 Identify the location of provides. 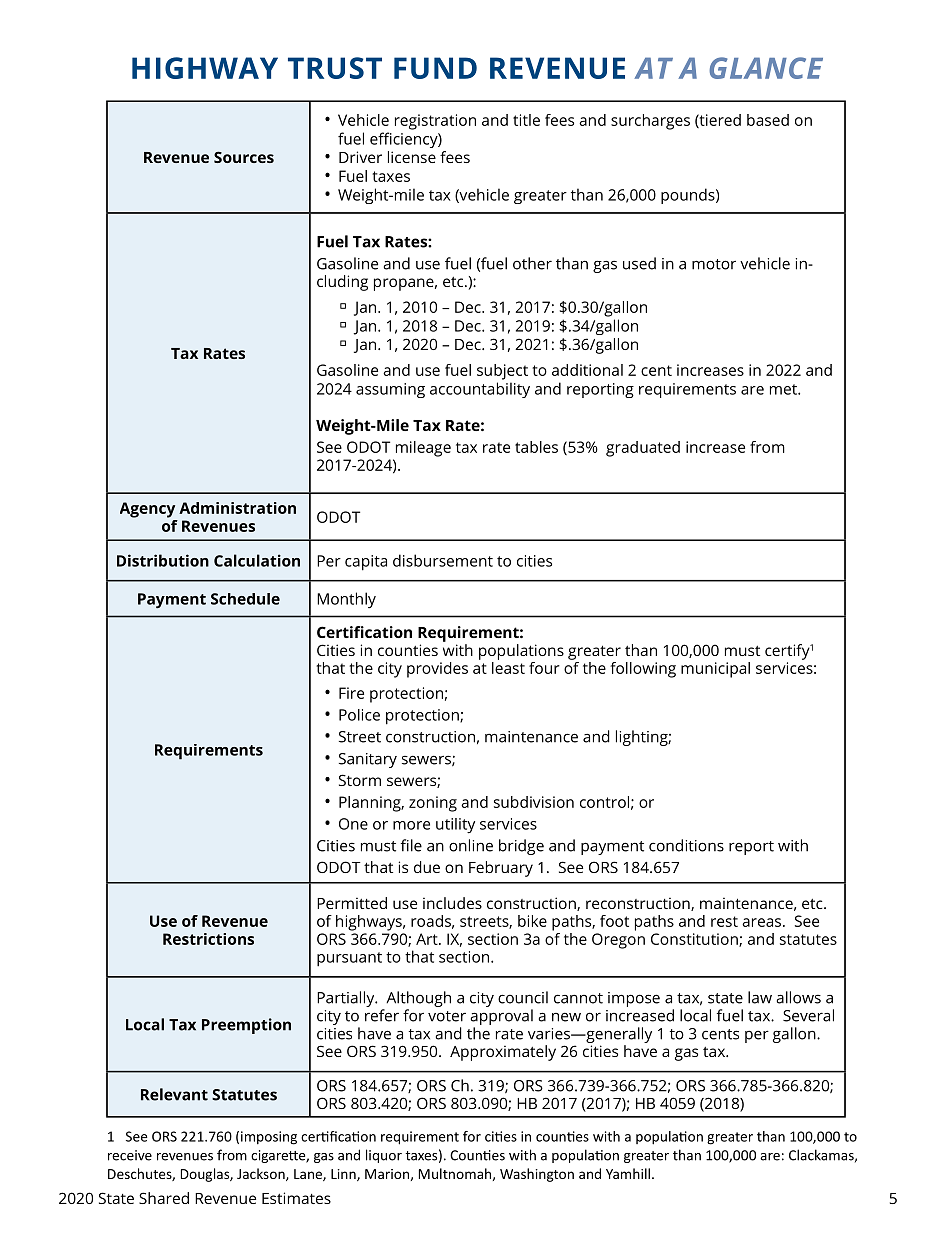
(437, 670).
